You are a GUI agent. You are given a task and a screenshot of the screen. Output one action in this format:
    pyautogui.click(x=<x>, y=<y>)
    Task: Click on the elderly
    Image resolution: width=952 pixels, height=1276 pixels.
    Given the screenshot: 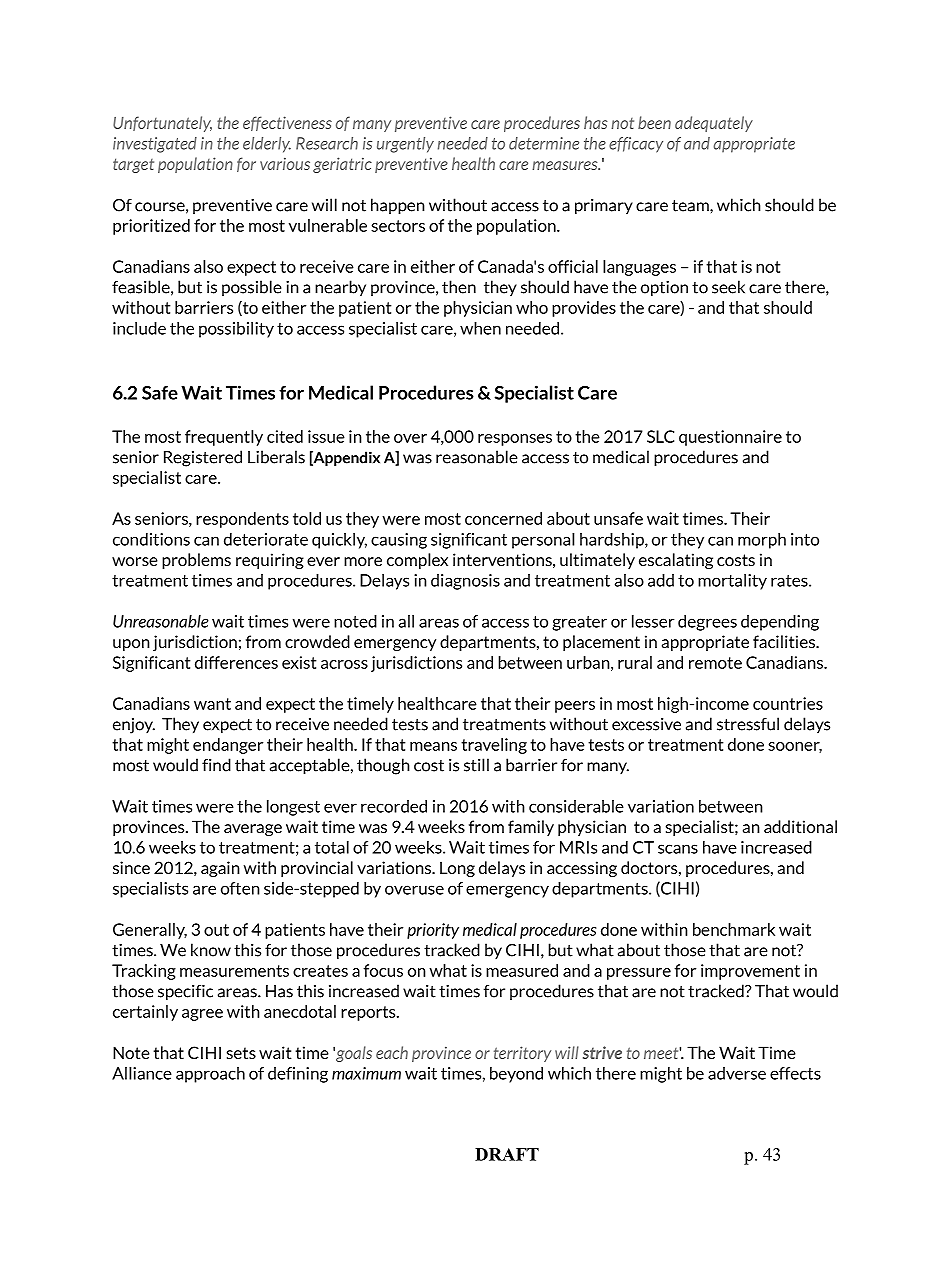 What is the action you would take?
    pyautogui.click(x=267, y=145)
